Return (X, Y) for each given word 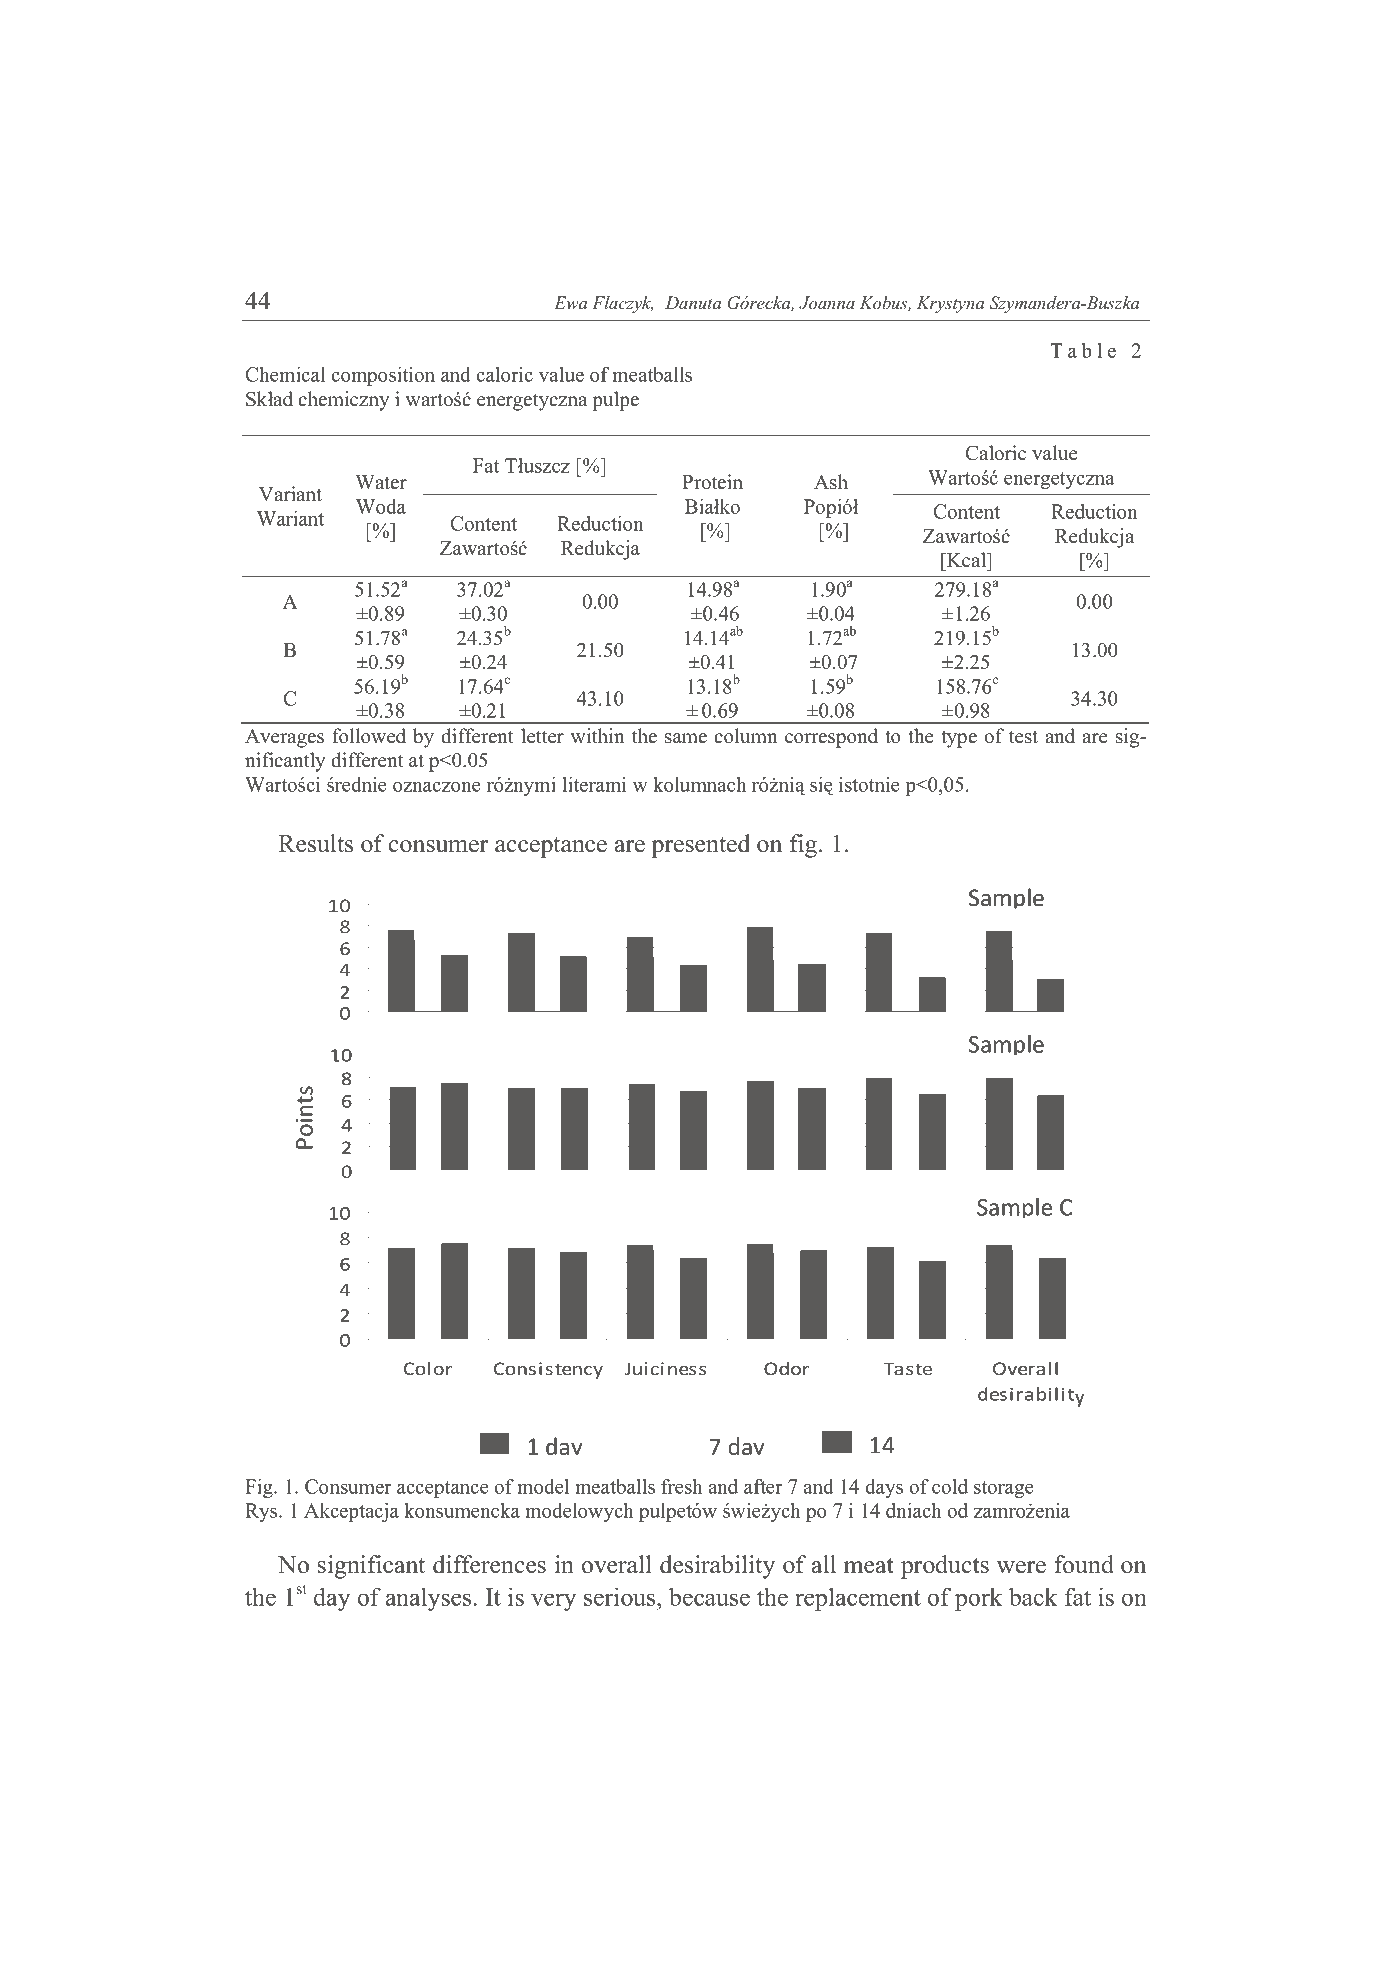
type (959, 739)
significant (371, 1567)
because (709, 1596)
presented (700, 846)
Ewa (570, 302)
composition (383, 376)
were (1021, 1567)
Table (1083, 350)
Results (315, 843)
